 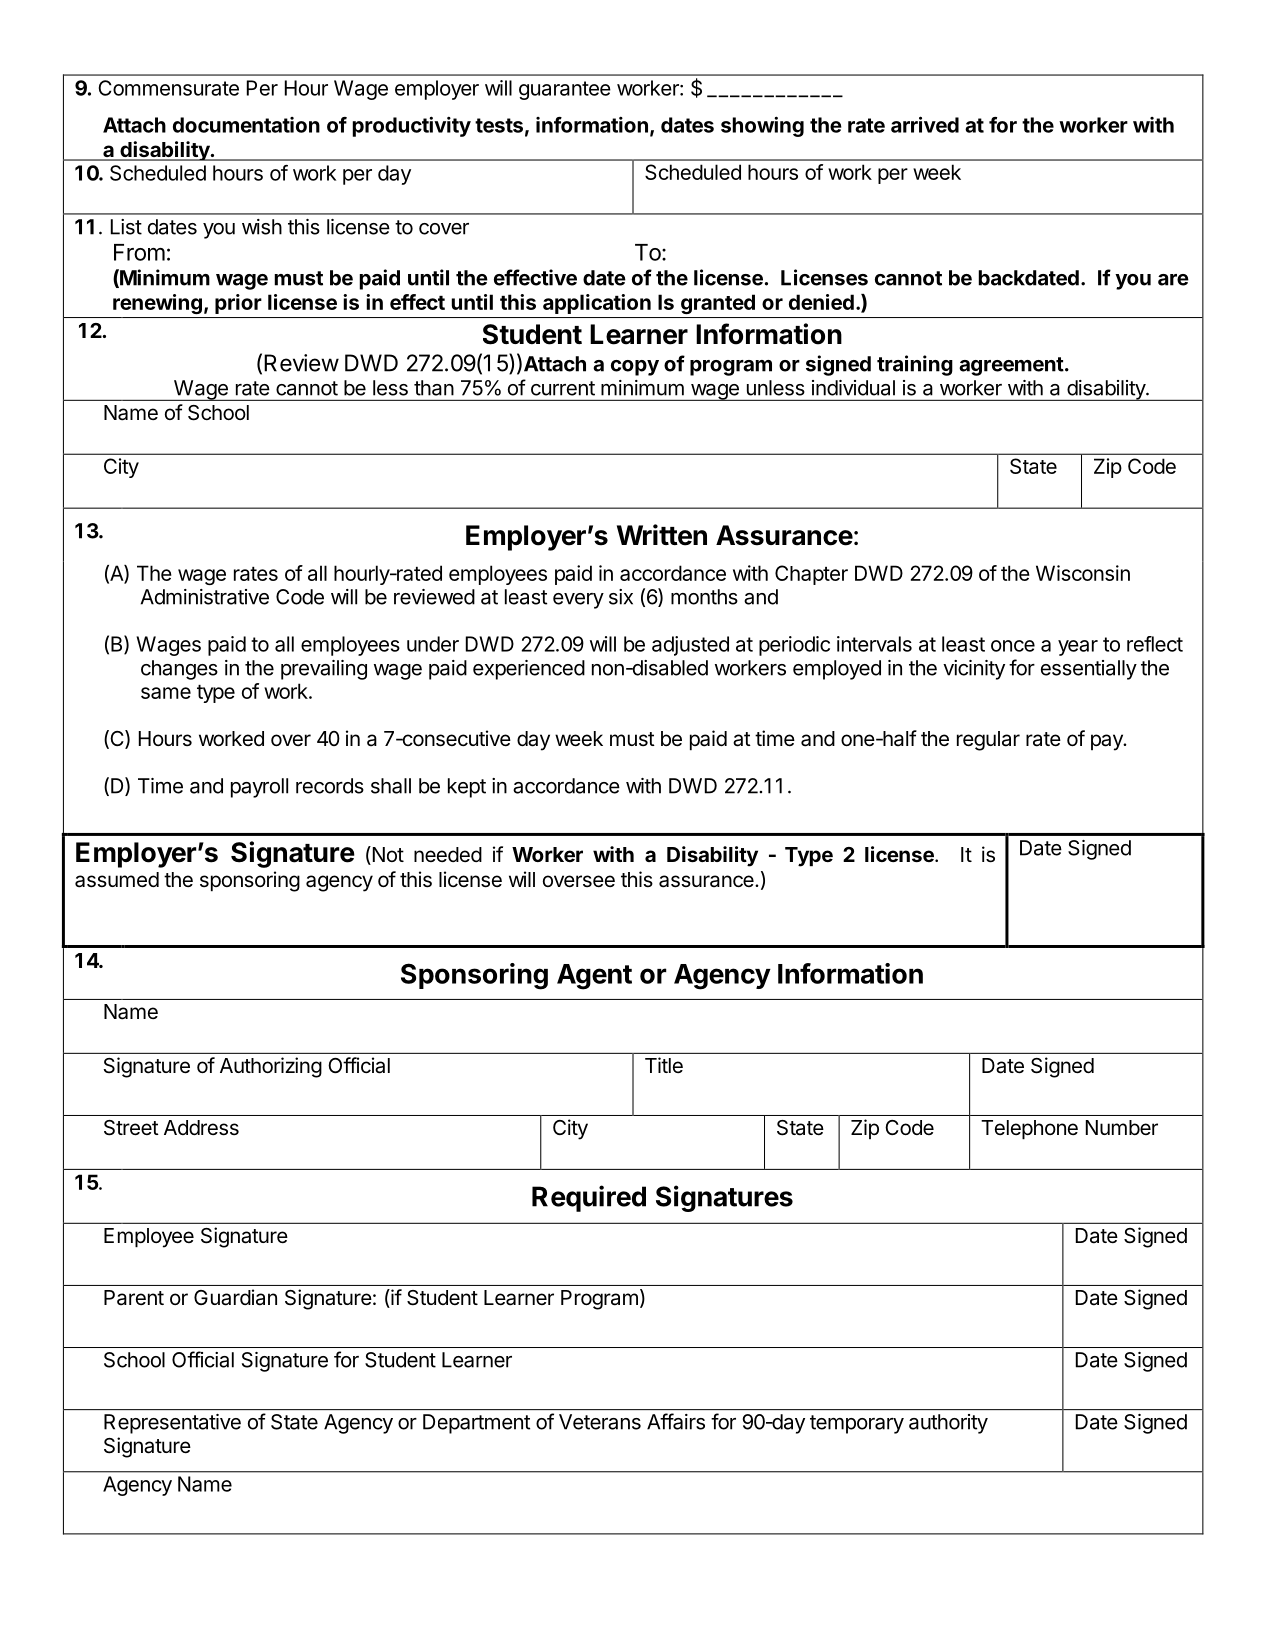 What do you see at coordinates (1029, 1130) in the screenshot?
I see `Telephone` at bounding box center [1029, 1130].
